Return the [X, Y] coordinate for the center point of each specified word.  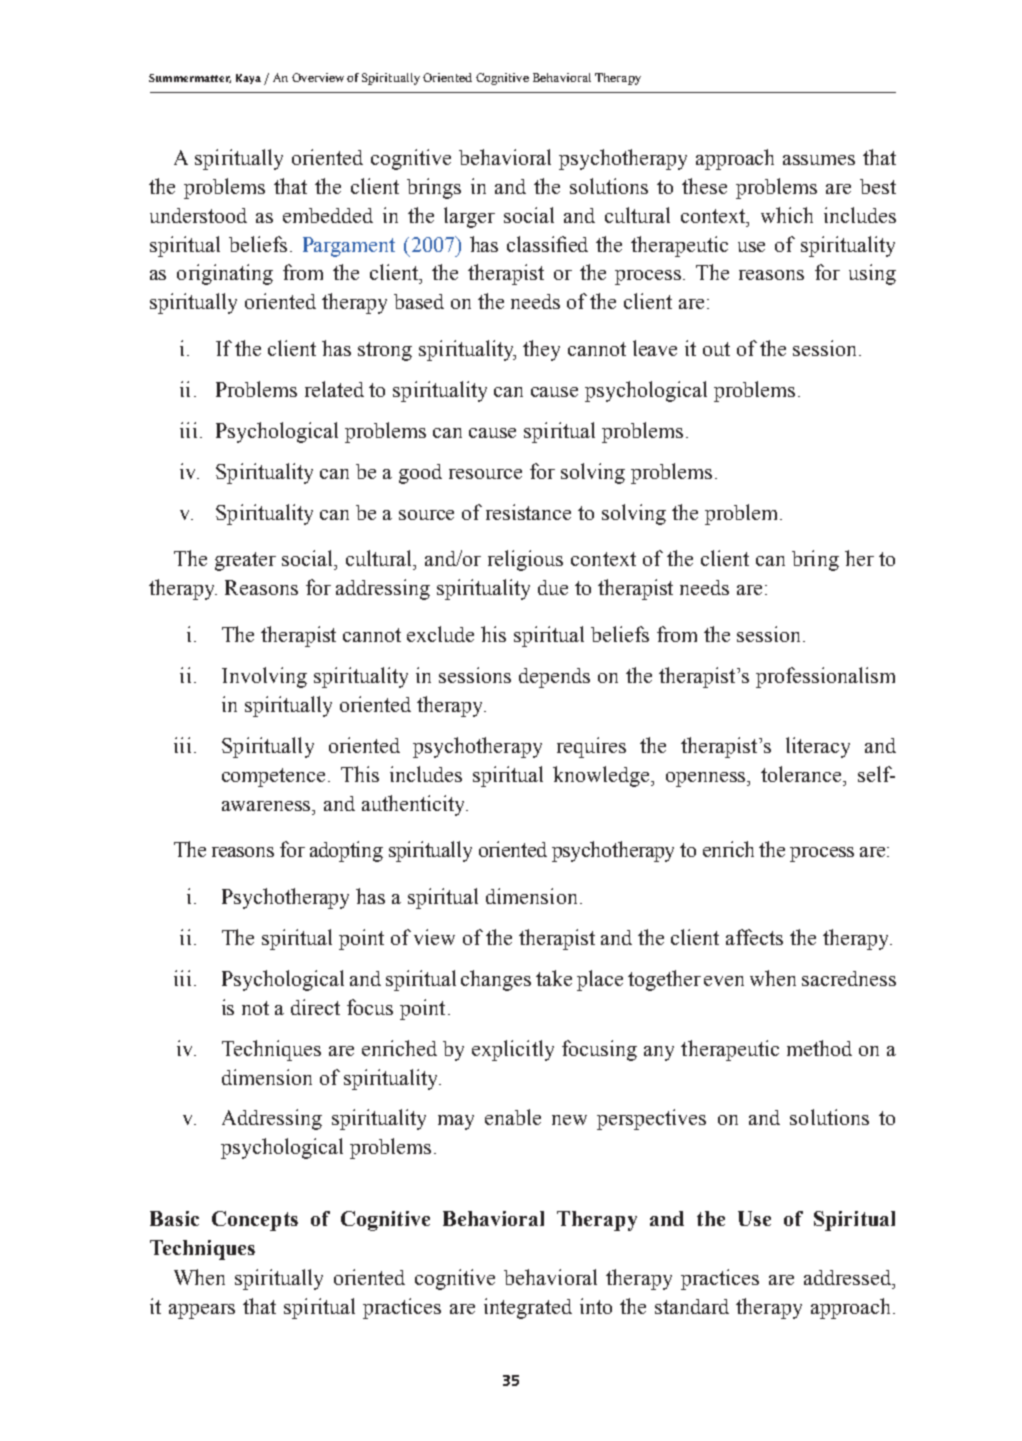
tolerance [802, 774]
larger [469, 217]
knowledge [603, 776]
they [541, 350]
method [819, 1048]
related [334, 389]
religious [525, 560]
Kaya [248, 79]
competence [275, 777]
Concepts [255, 1221]
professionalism [825, 677]
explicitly [513, 1050]
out [716, 349]
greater [245, 561]
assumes [819, 160]
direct [315, 1007]
